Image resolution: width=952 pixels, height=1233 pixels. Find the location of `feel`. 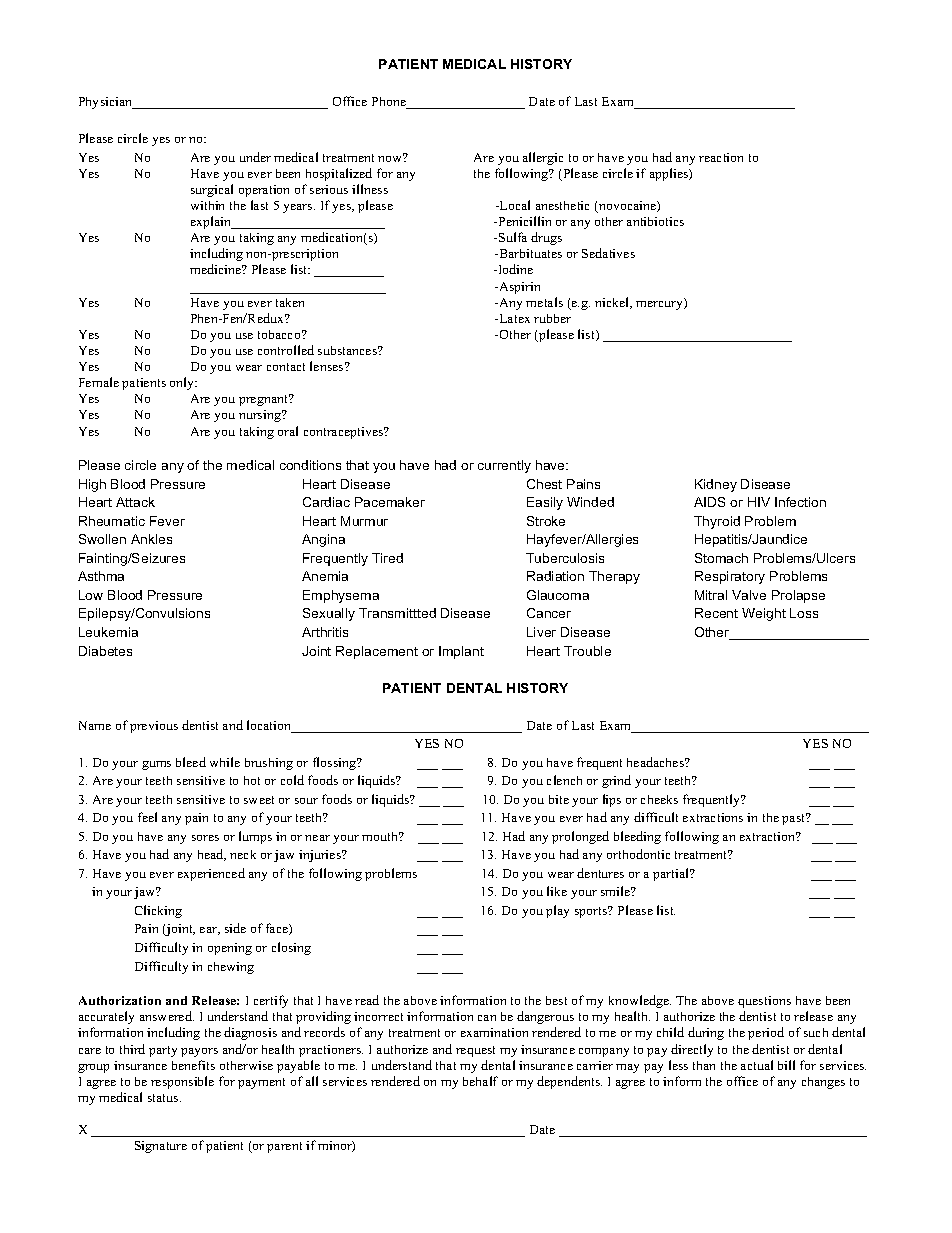

feel is located at coordinates (147, 817).
